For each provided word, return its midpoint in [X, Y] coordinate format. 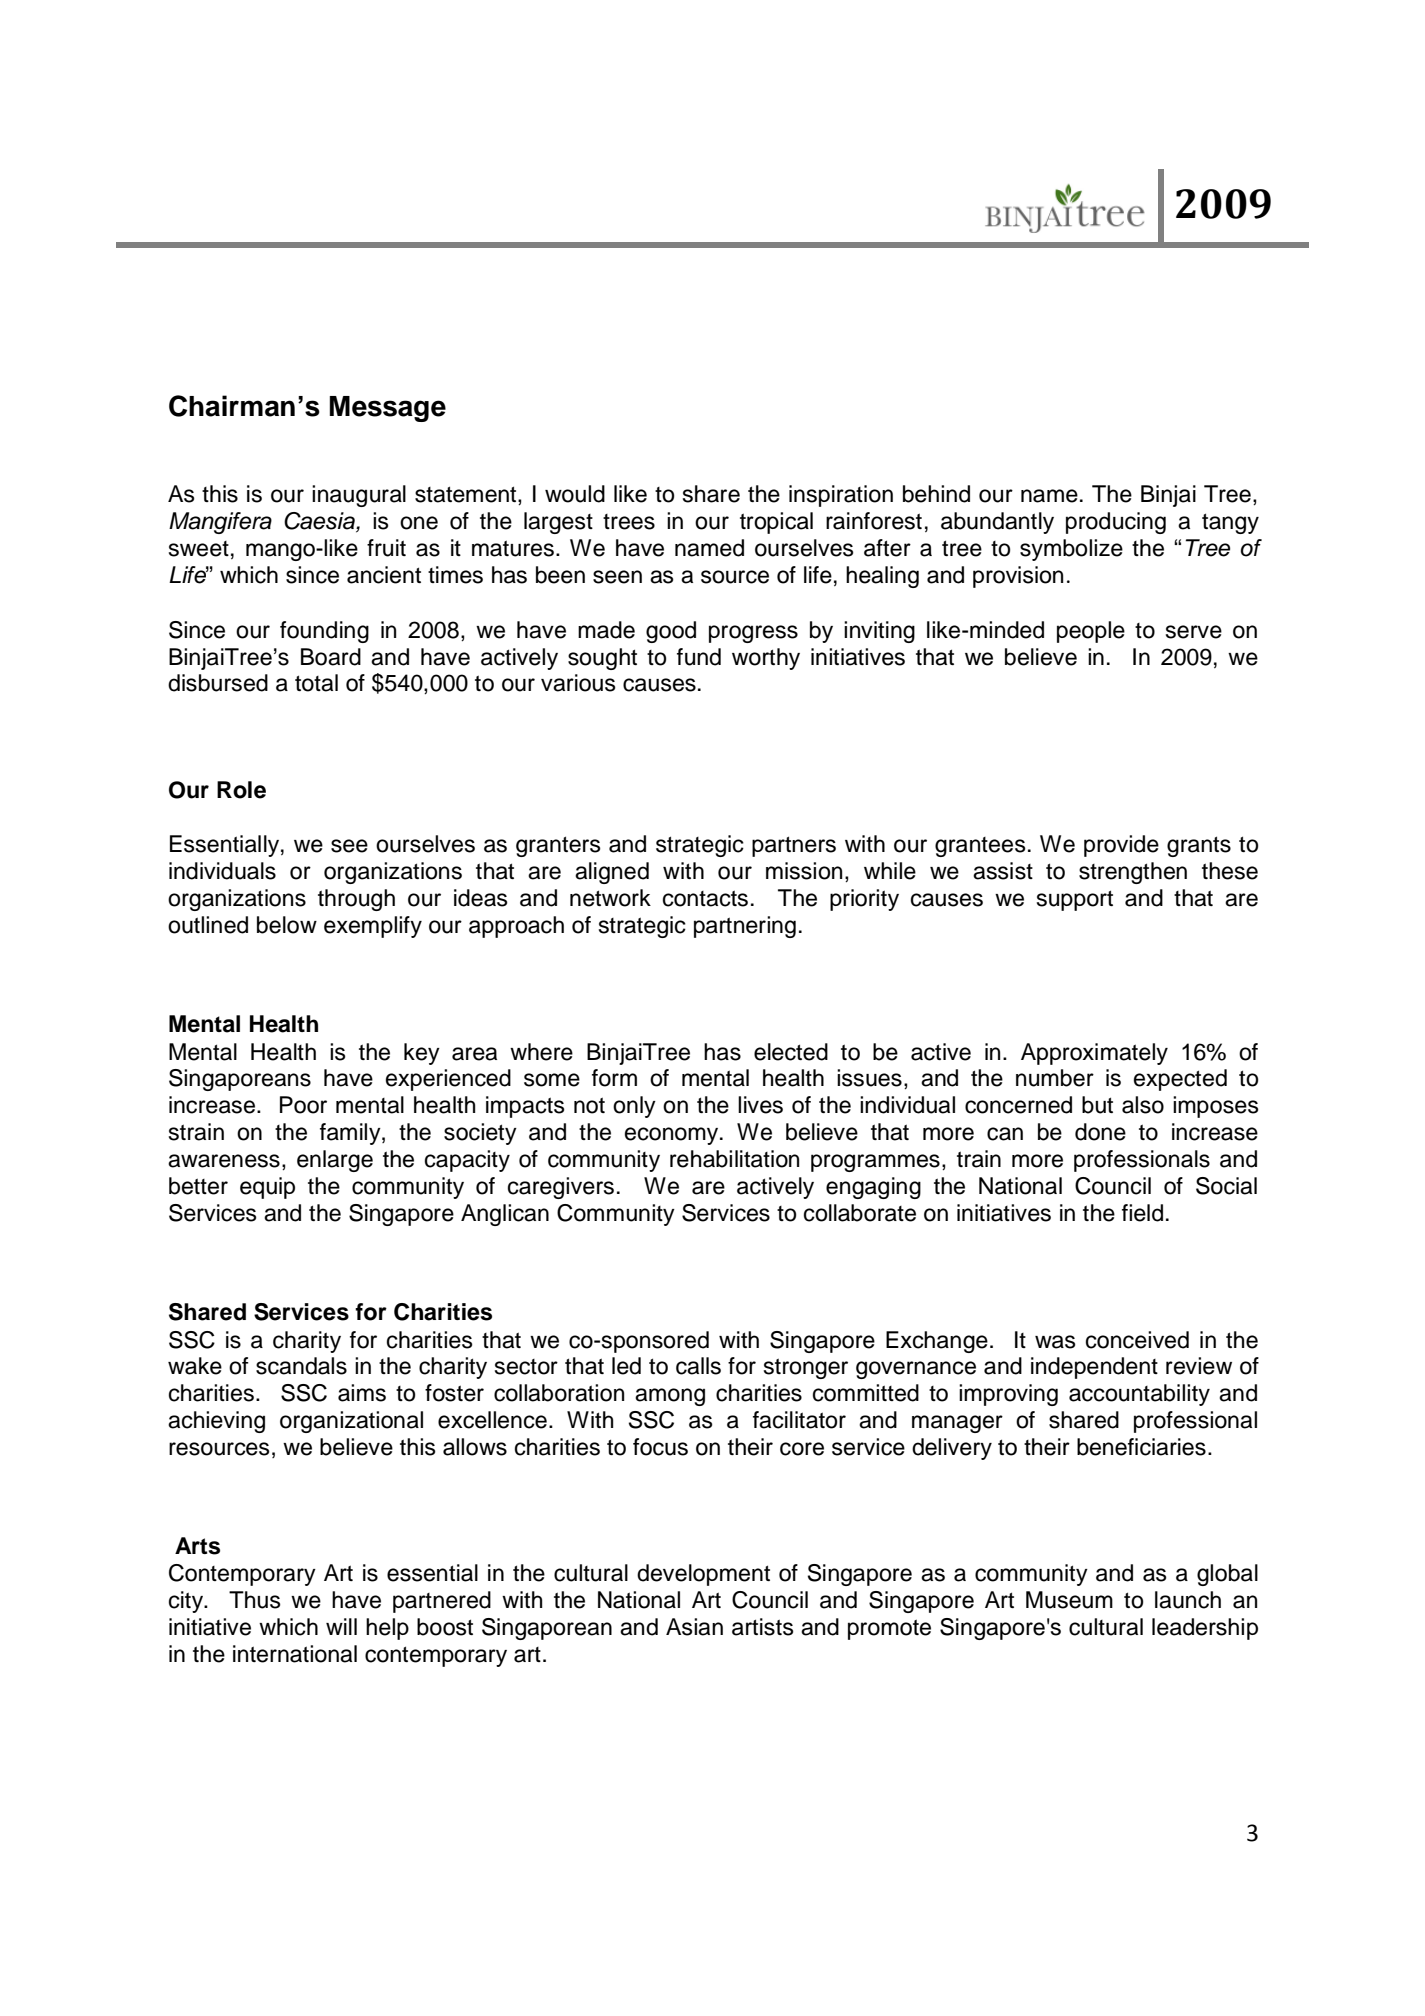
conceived [1137, 1340]
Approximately [1094, 1054]
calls [698, 1366]
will [341, 1626]
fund [699, 657]
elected [791, 1052]
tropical [776, 523]
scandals [301, 1366]
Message [388, 409]
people [1091, 632]
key [422, 1054]
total [316, 683]
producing [1116, 523]
